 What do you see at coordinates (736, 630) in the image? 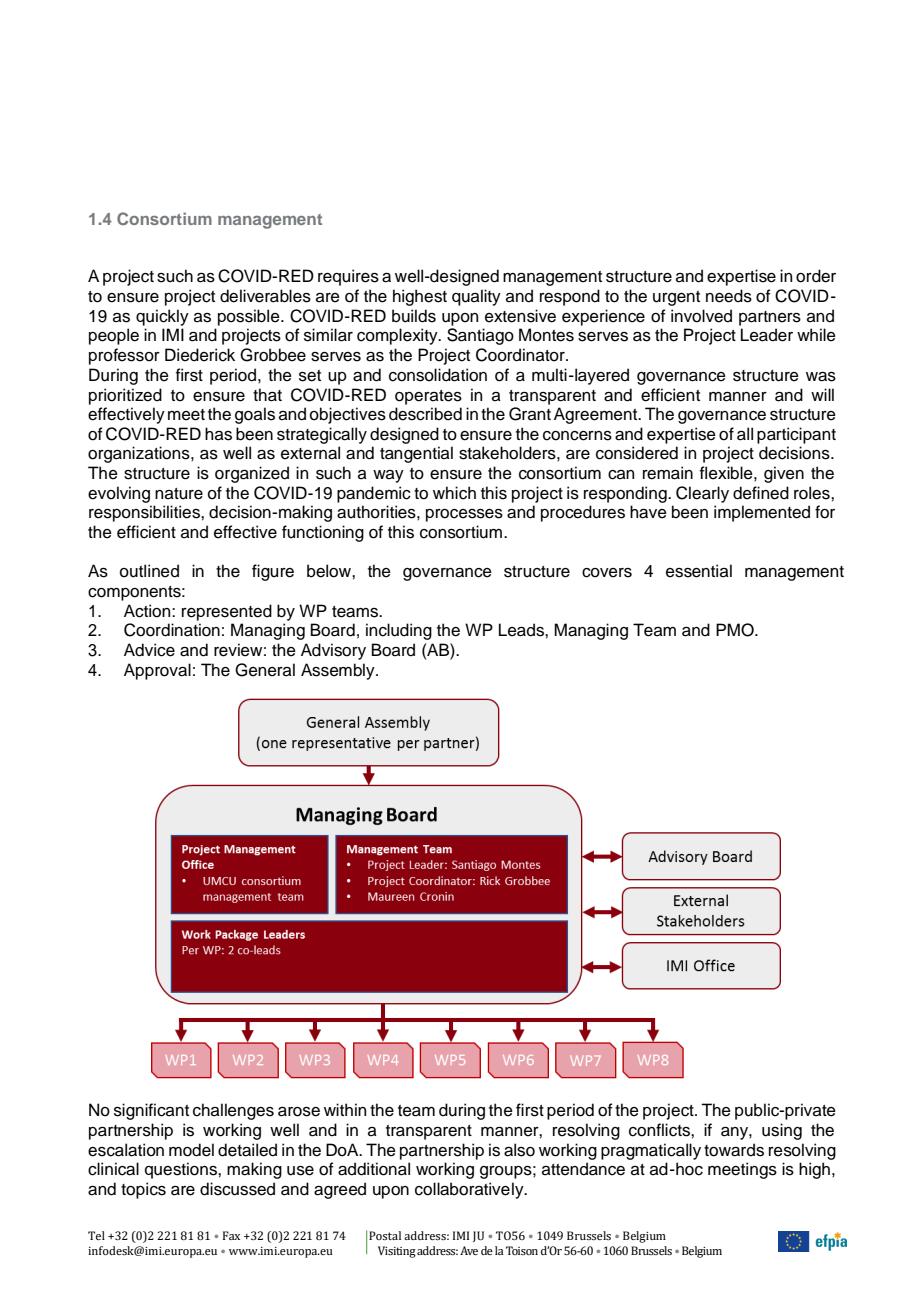
I see `PMO` at bounding box center [736, 630].
